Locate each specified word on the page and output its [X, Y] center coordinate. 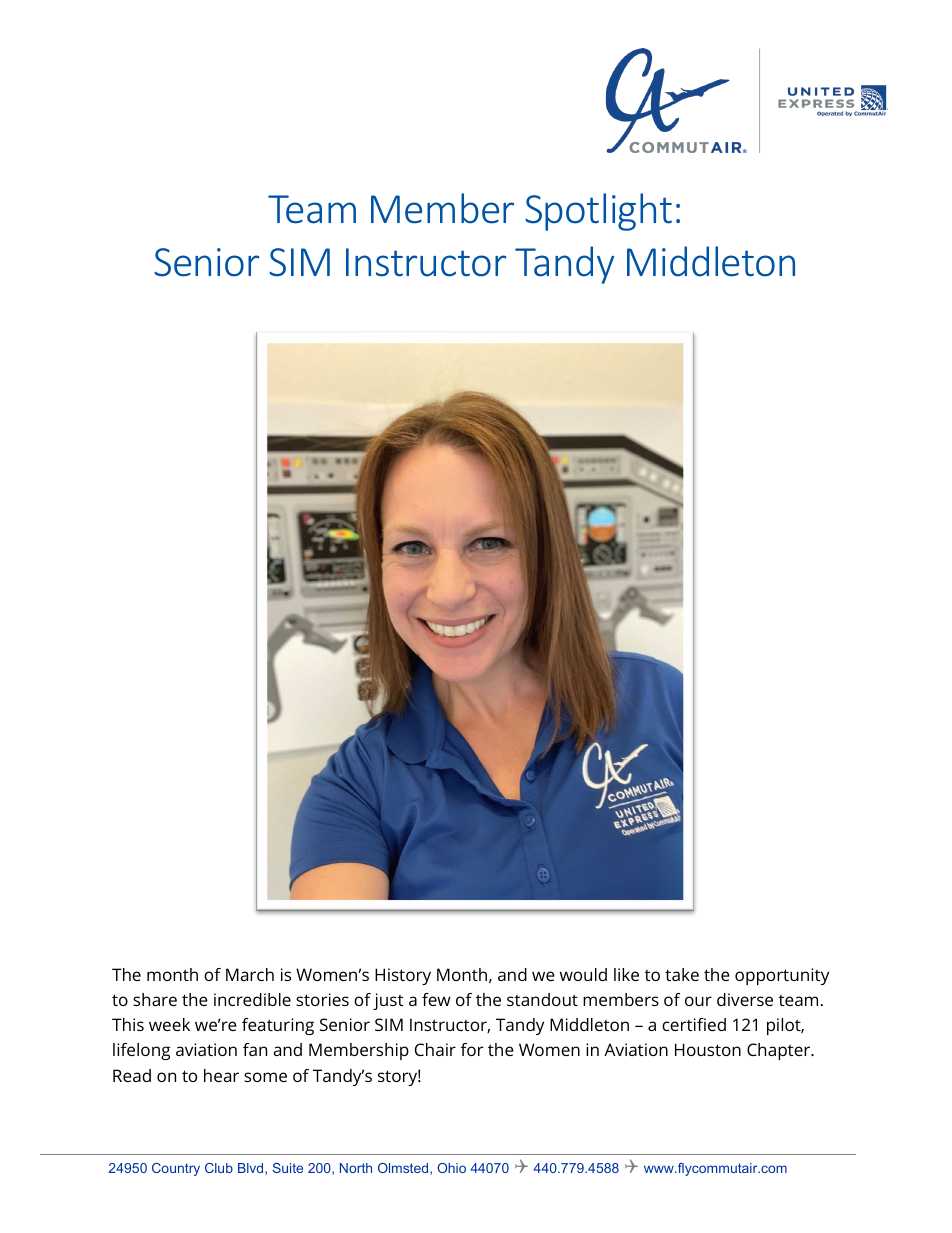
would [583, 974]
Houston [708, 1049]
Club [219, 1168]
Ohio [451, 1168]
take [682, 974]
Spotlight [598, 212]
